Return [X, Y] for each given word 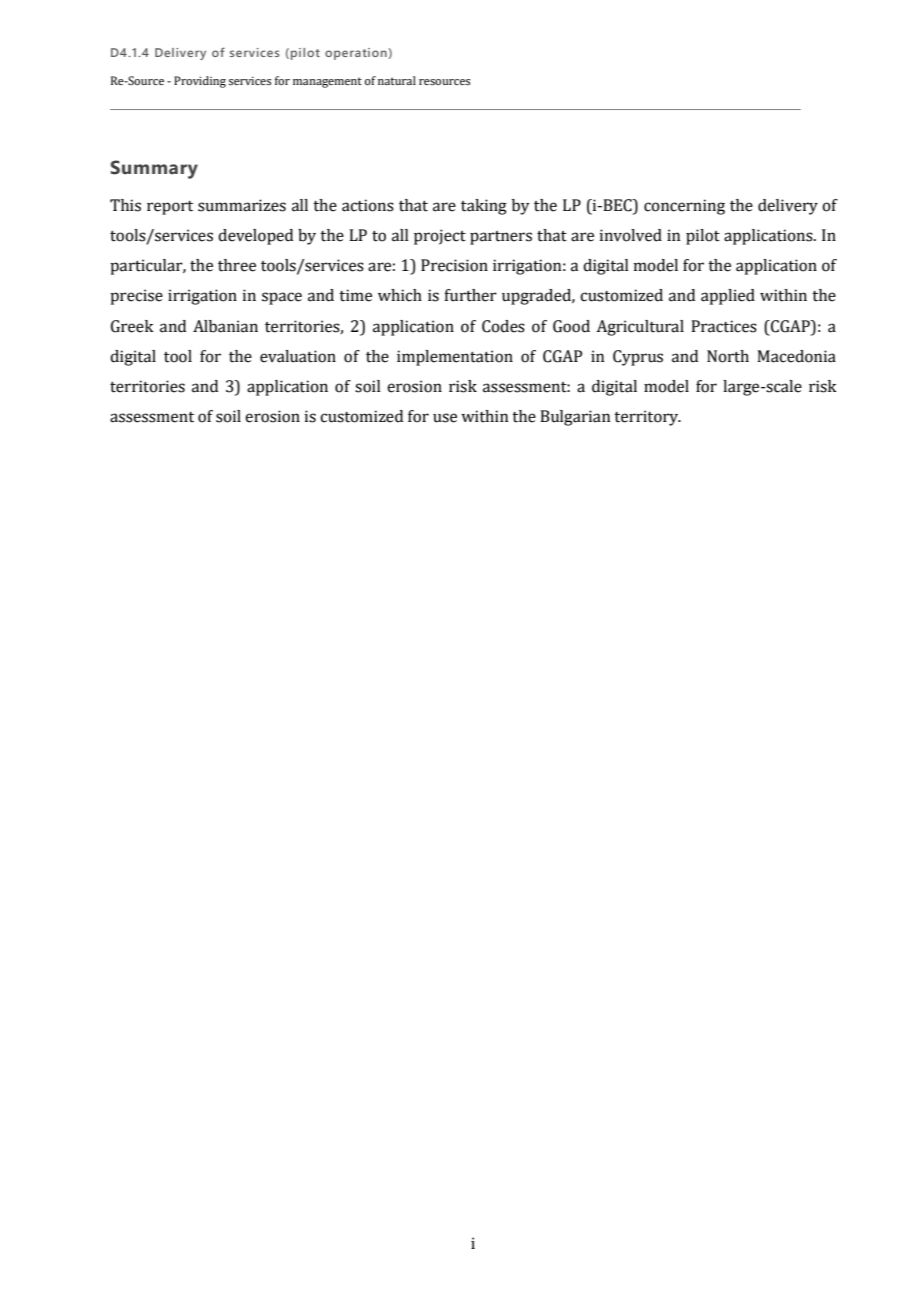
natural [397, 80]
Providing [200, 82]
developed [255, 237]
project [440, 237]
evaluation [298, 356]
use [445, 418]
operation [356, 54]
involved [631, 235]
